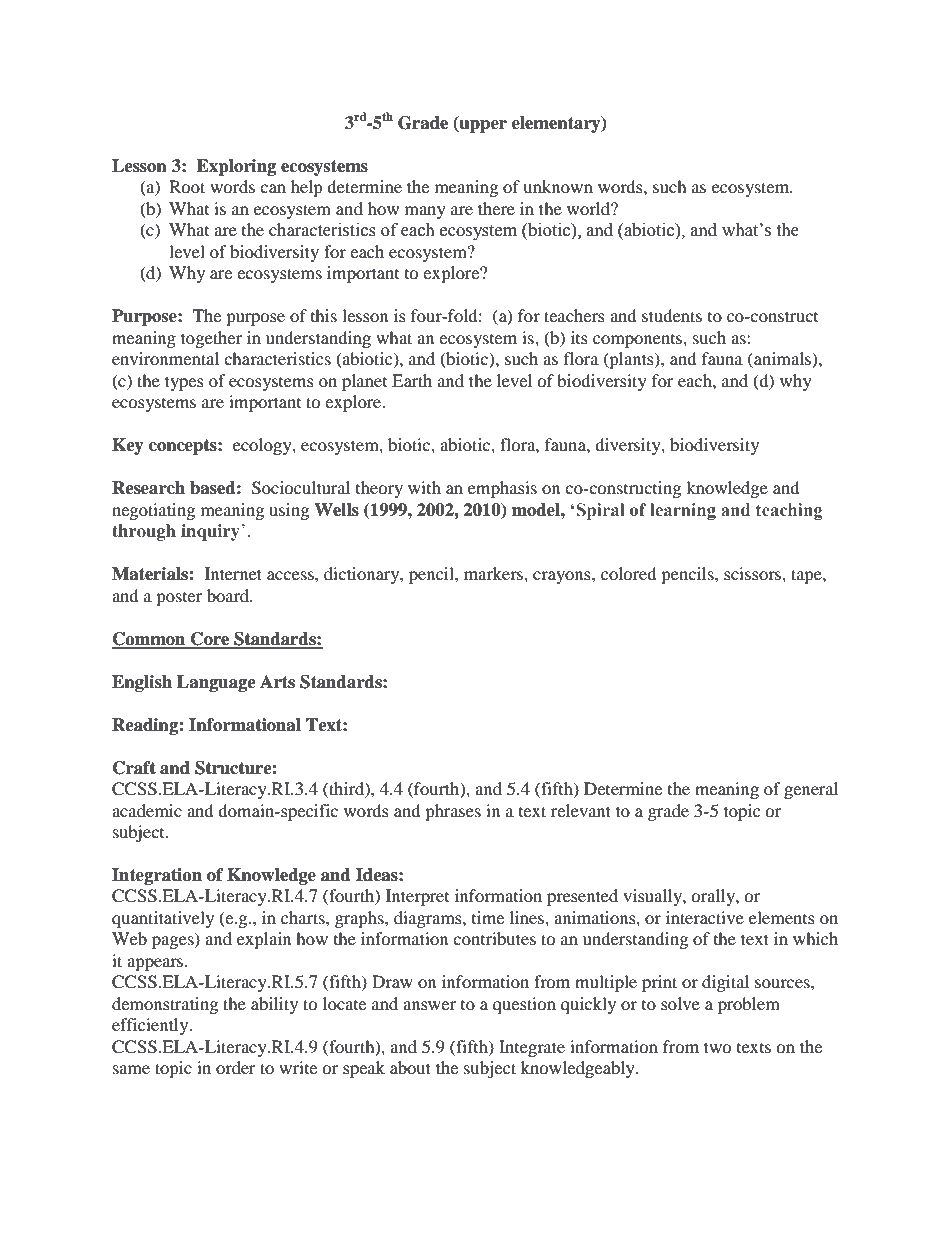 The image size is (952, 1233). I want to click on Integrate, so click(532, 1048).
